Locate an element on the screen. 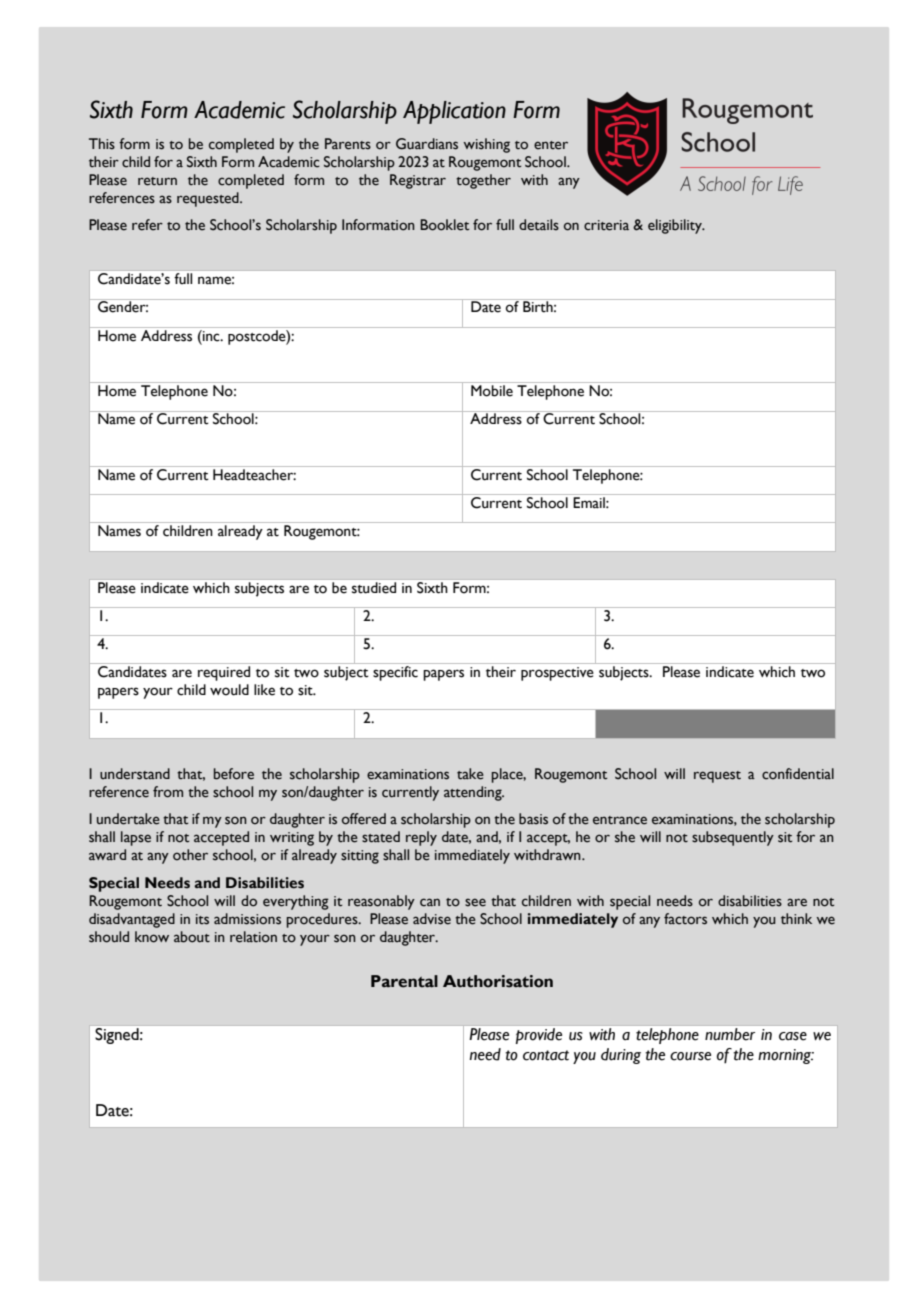  would is located at coordinates (229, 690).
